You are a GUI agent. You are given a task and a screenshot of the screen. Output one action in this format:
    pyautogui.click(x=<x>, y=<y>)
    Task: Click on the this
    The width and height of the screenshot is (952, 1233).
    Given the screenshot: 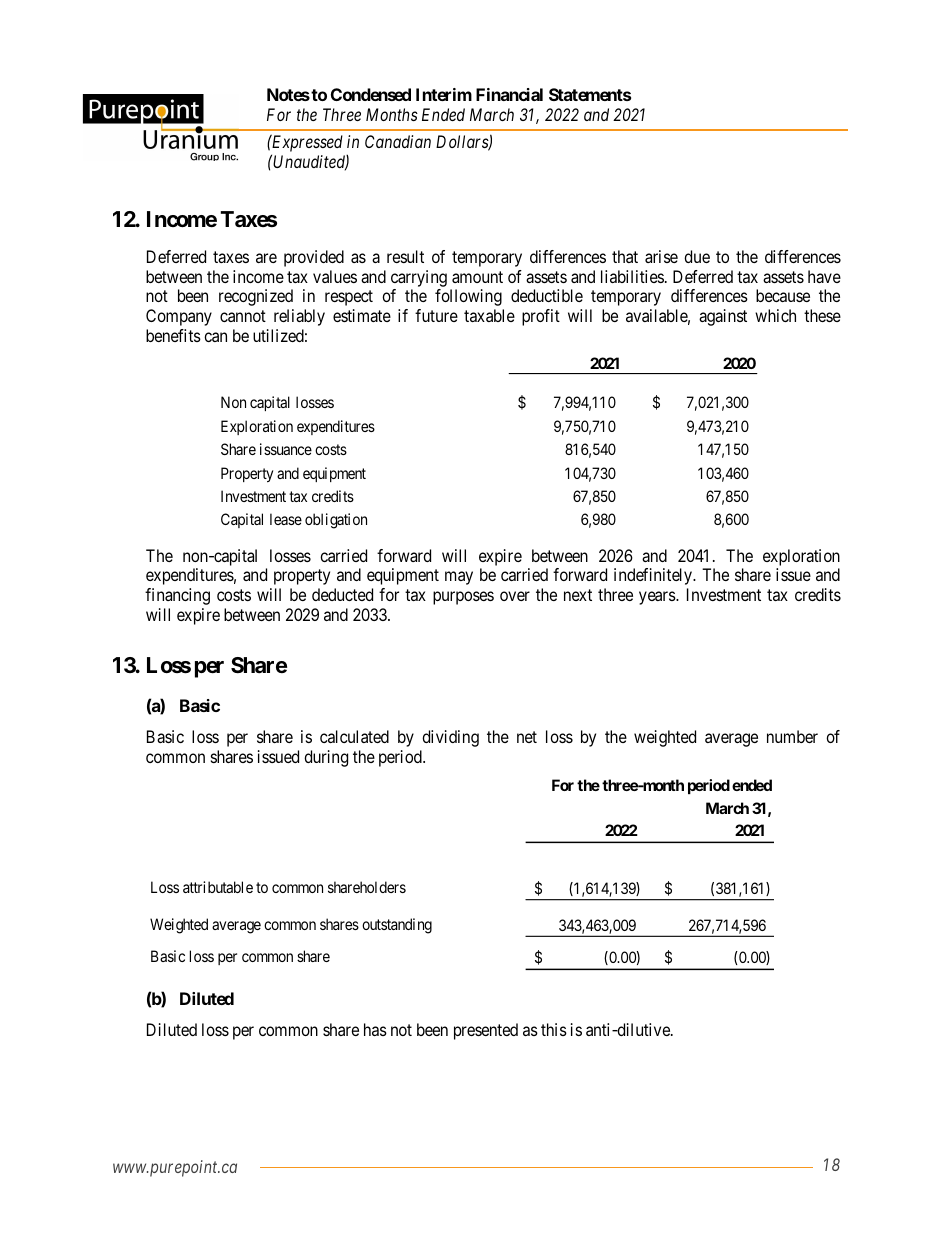 What is the action you would take?
    pyautogui.click(x=554, y=1029)
